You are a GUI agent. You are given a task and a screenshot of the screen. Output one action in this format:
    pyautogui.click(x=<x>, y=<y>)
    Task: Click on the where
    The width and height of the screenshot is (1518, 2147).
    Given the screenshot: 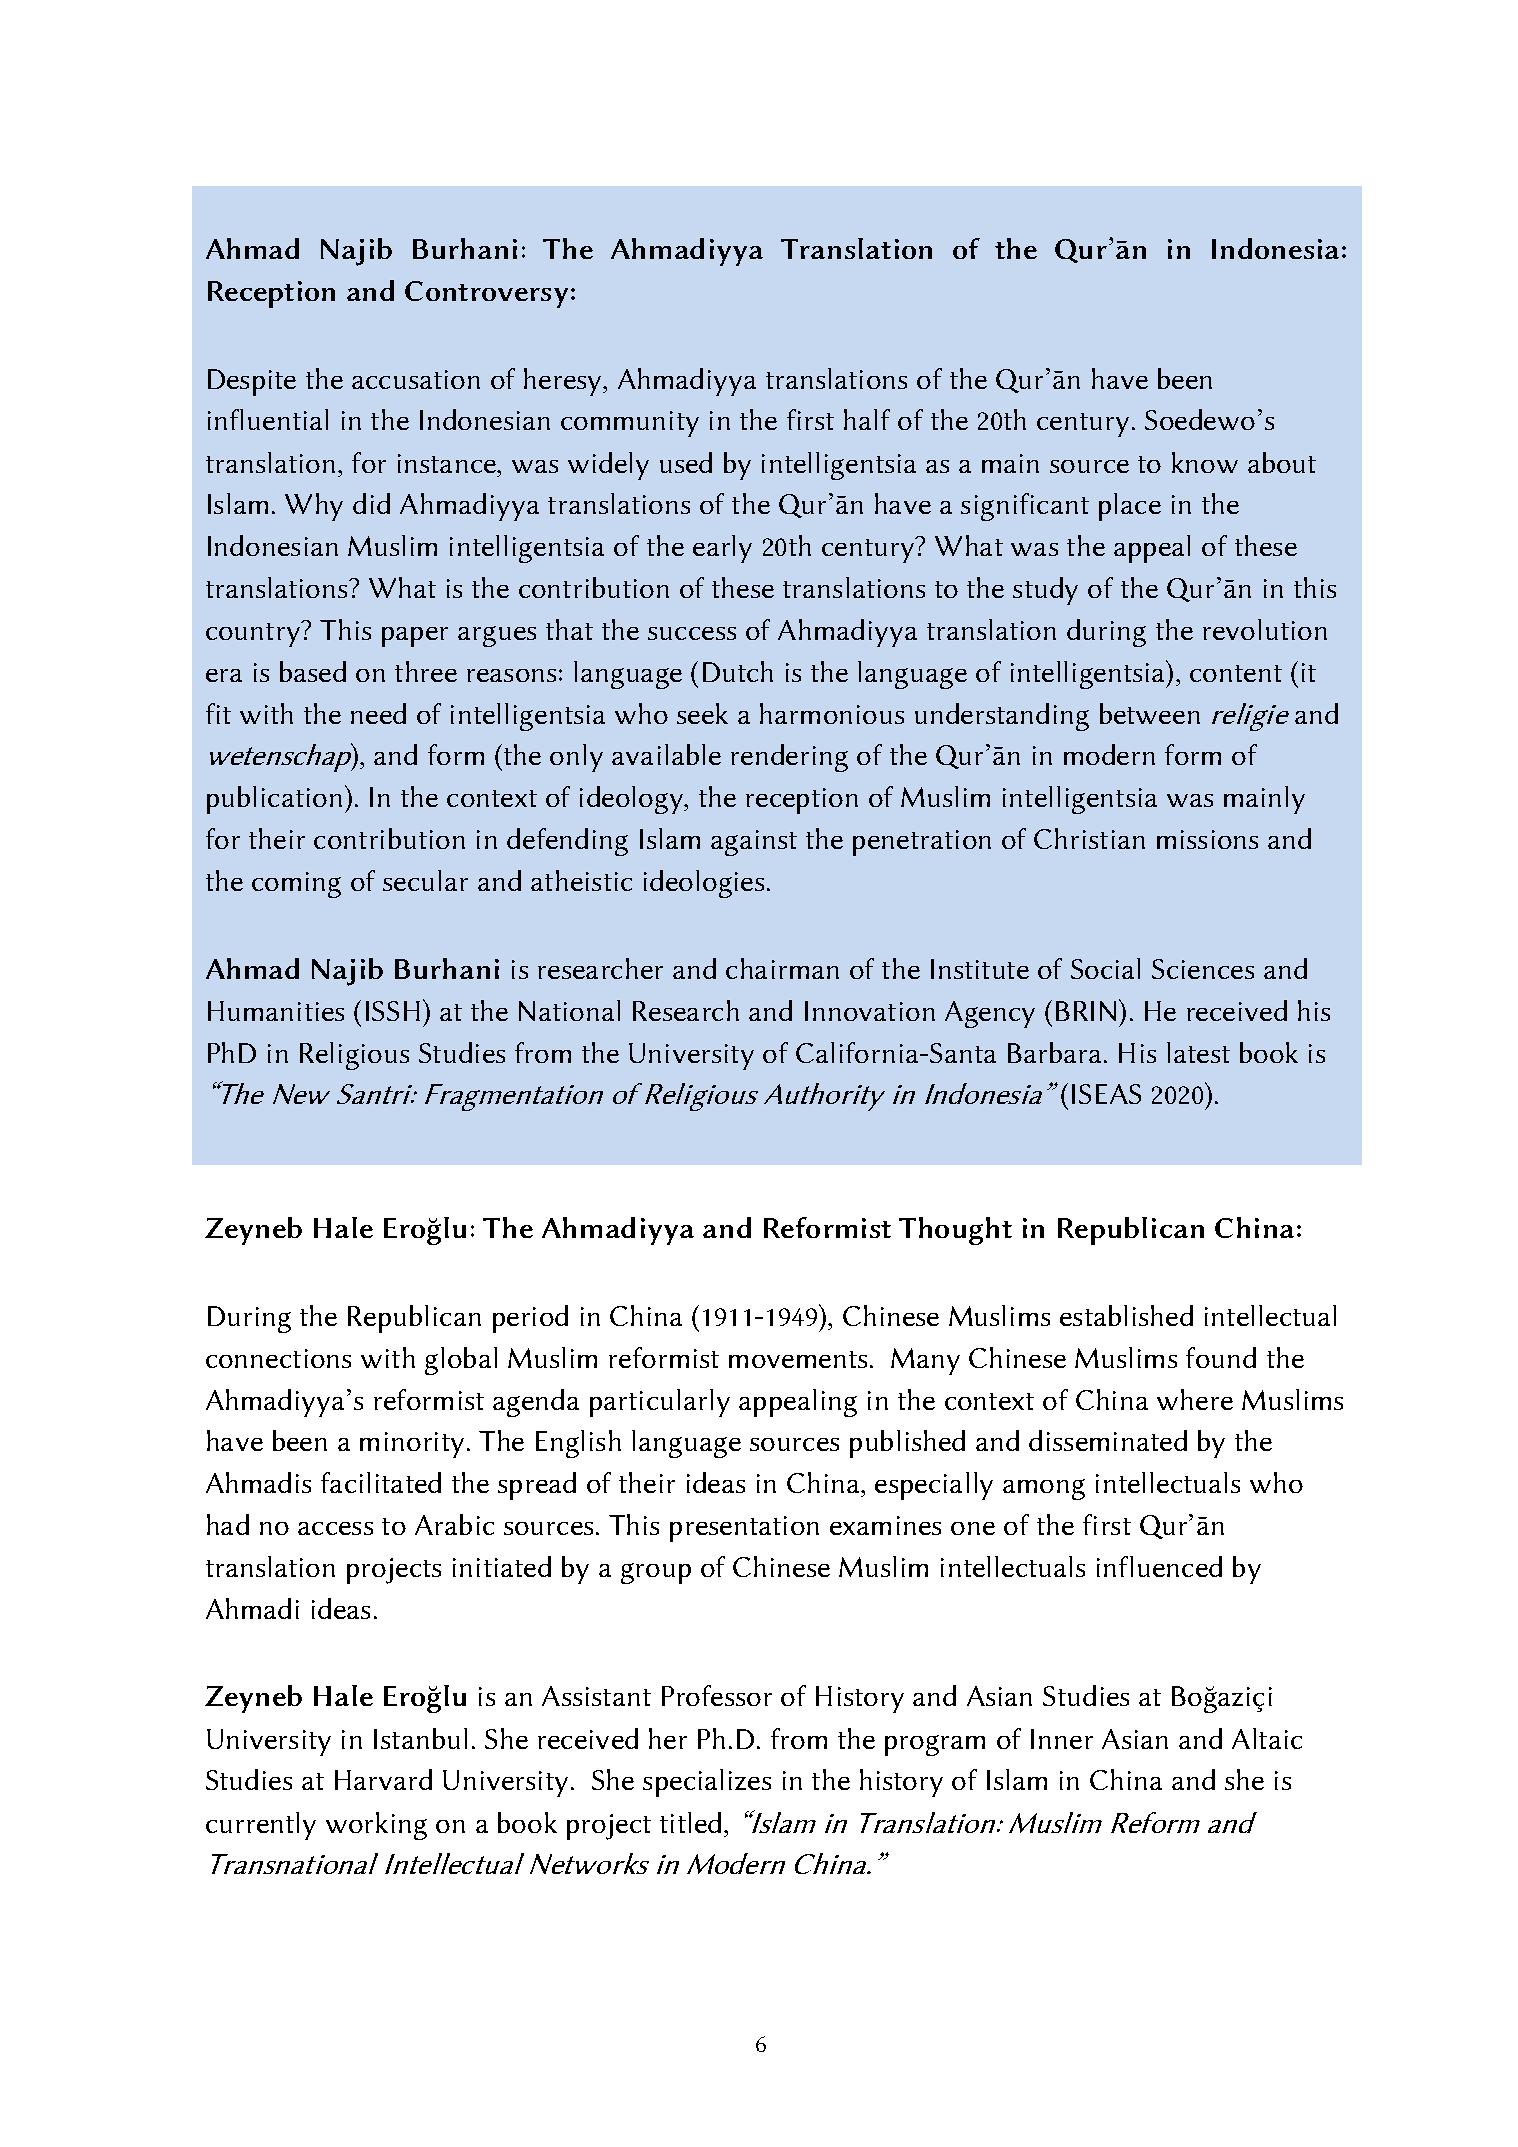 What is the action you would take?
    pyautogui.click(x=1195, y=1399)
